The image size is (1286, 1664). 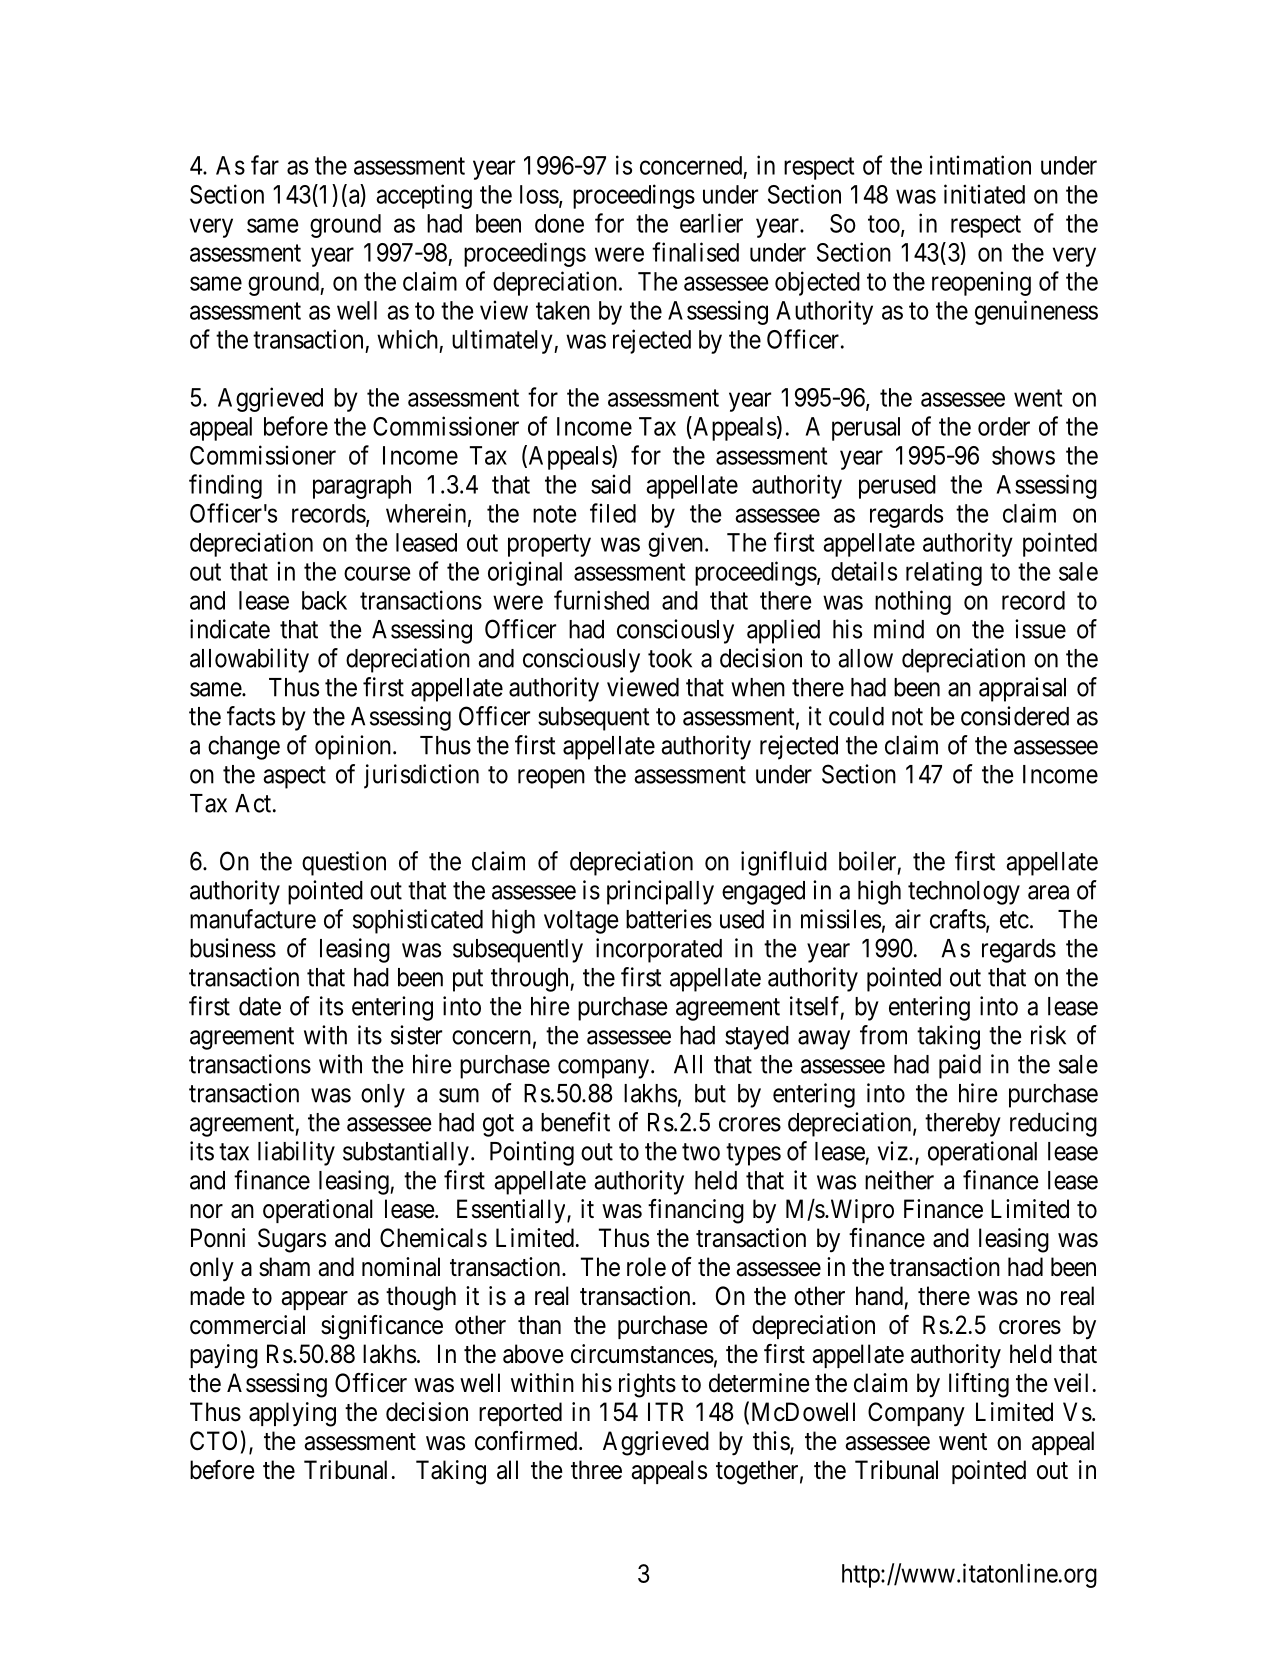 What do you see at coordinates (265, 165) in the screenshot?
I see `far` at bounding box center [265, 165].
